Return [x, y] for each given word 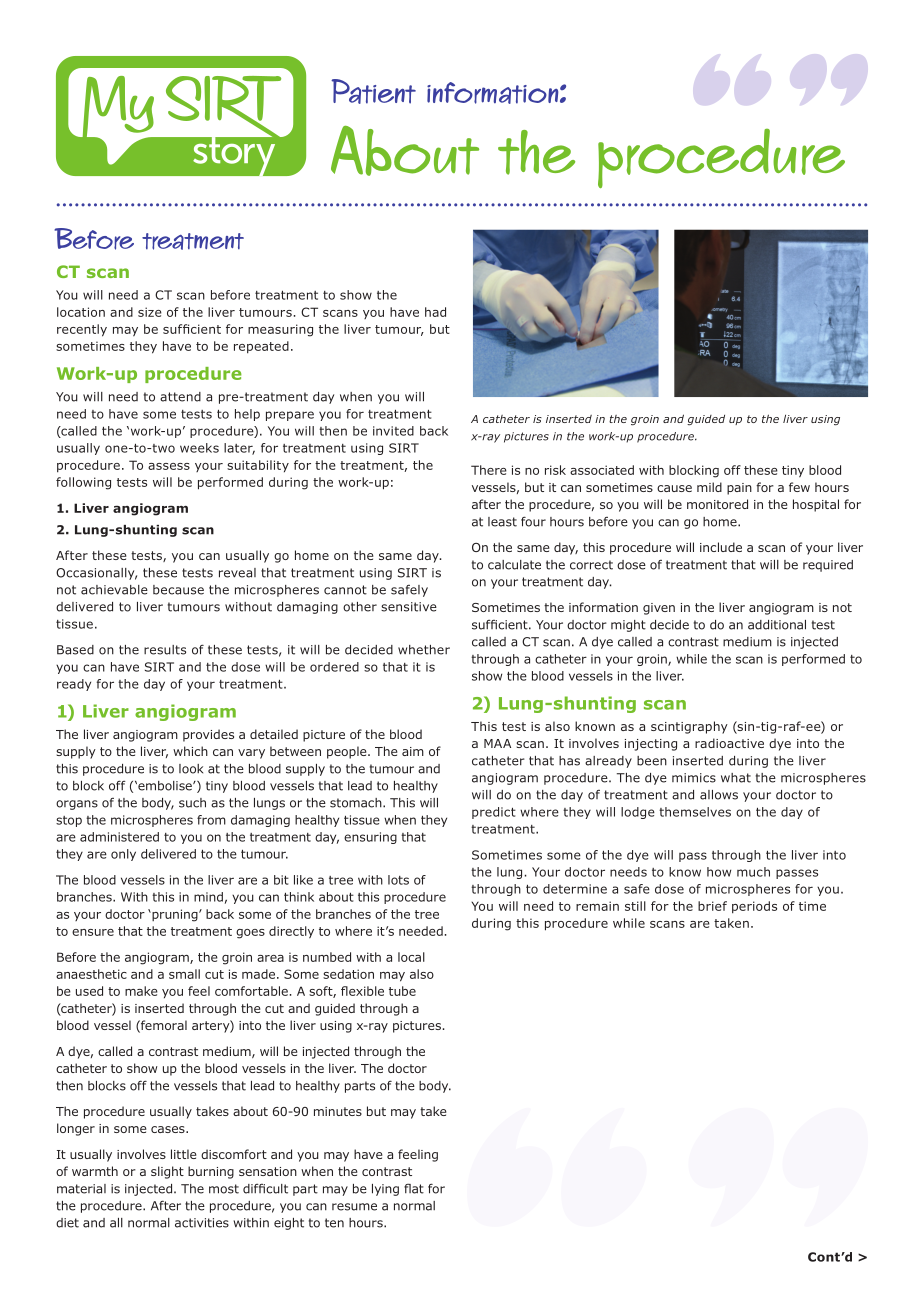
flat [414, 1189]
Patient [373, 91]
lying [385, 1190]
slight [167, 1172]
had [435, 312]
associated [602, 470]
